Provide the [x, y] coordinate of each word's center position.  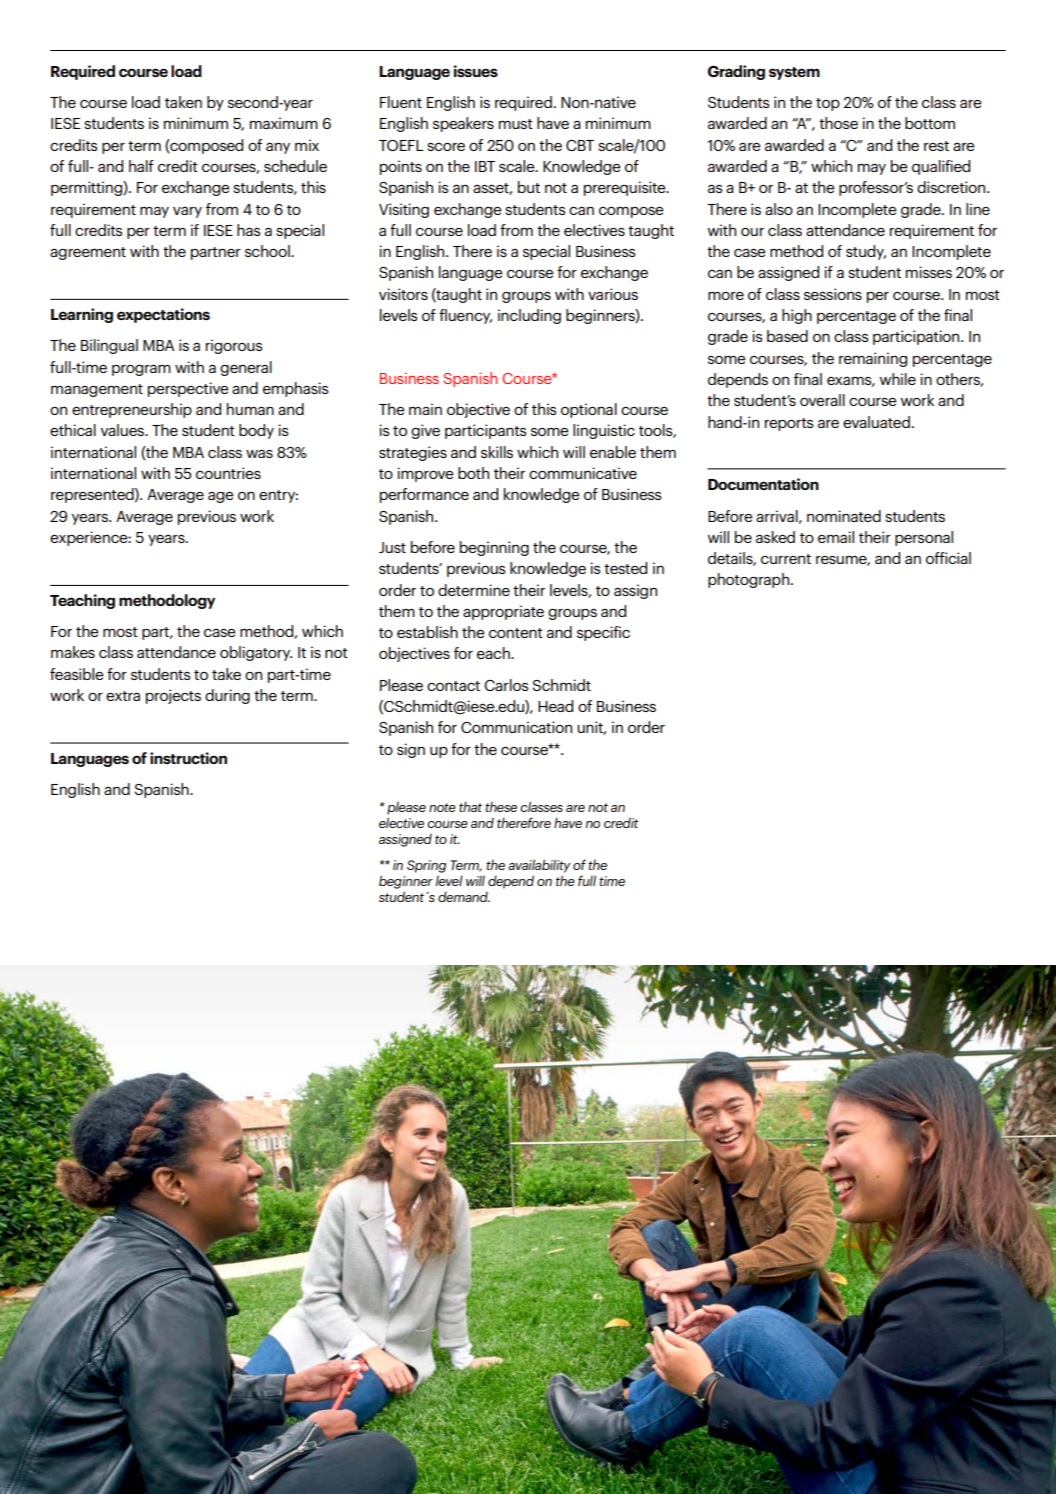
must [516, 124]
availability [539, 866]
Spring [426, 866]
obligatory [256, 653]
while [898, 379]
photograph [748, 580]
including [529, 316]
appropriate [503, 612]
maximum [284, 123]
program [141, 370]
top [828, 104]
